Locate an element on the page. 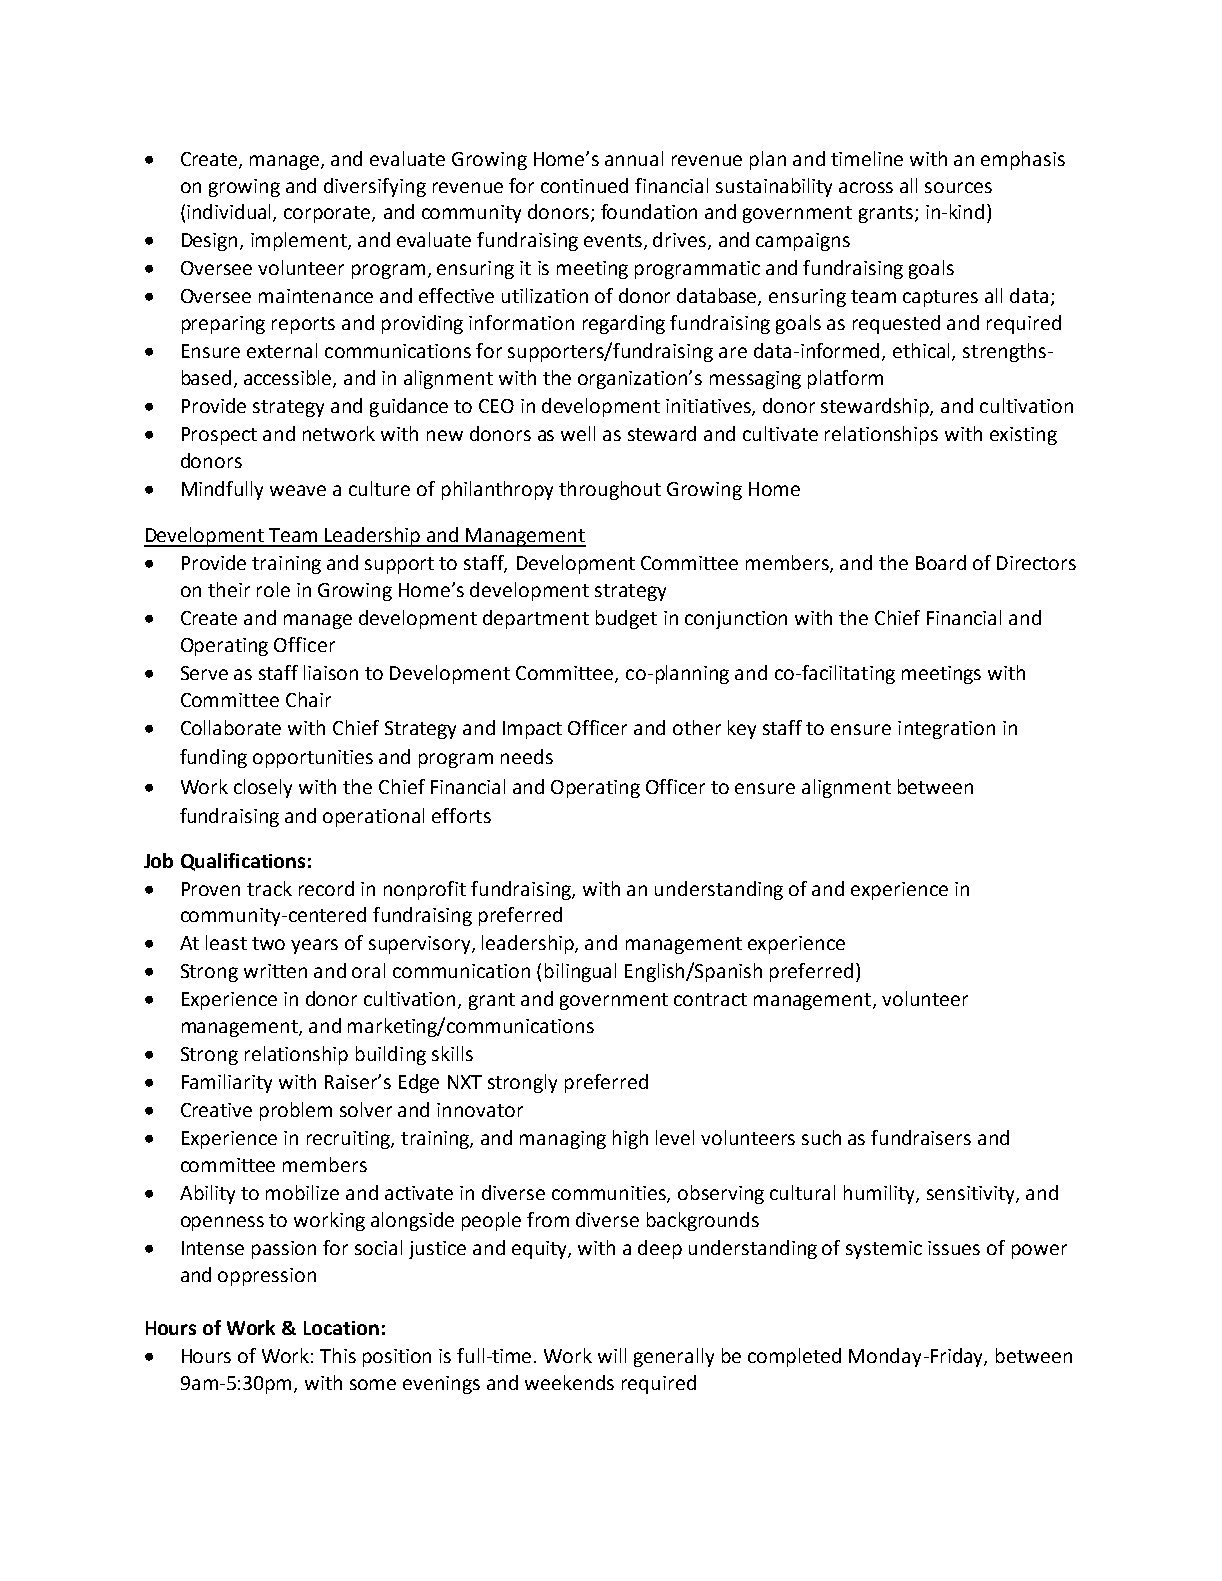  high is located at coordinates (630, 1139).
